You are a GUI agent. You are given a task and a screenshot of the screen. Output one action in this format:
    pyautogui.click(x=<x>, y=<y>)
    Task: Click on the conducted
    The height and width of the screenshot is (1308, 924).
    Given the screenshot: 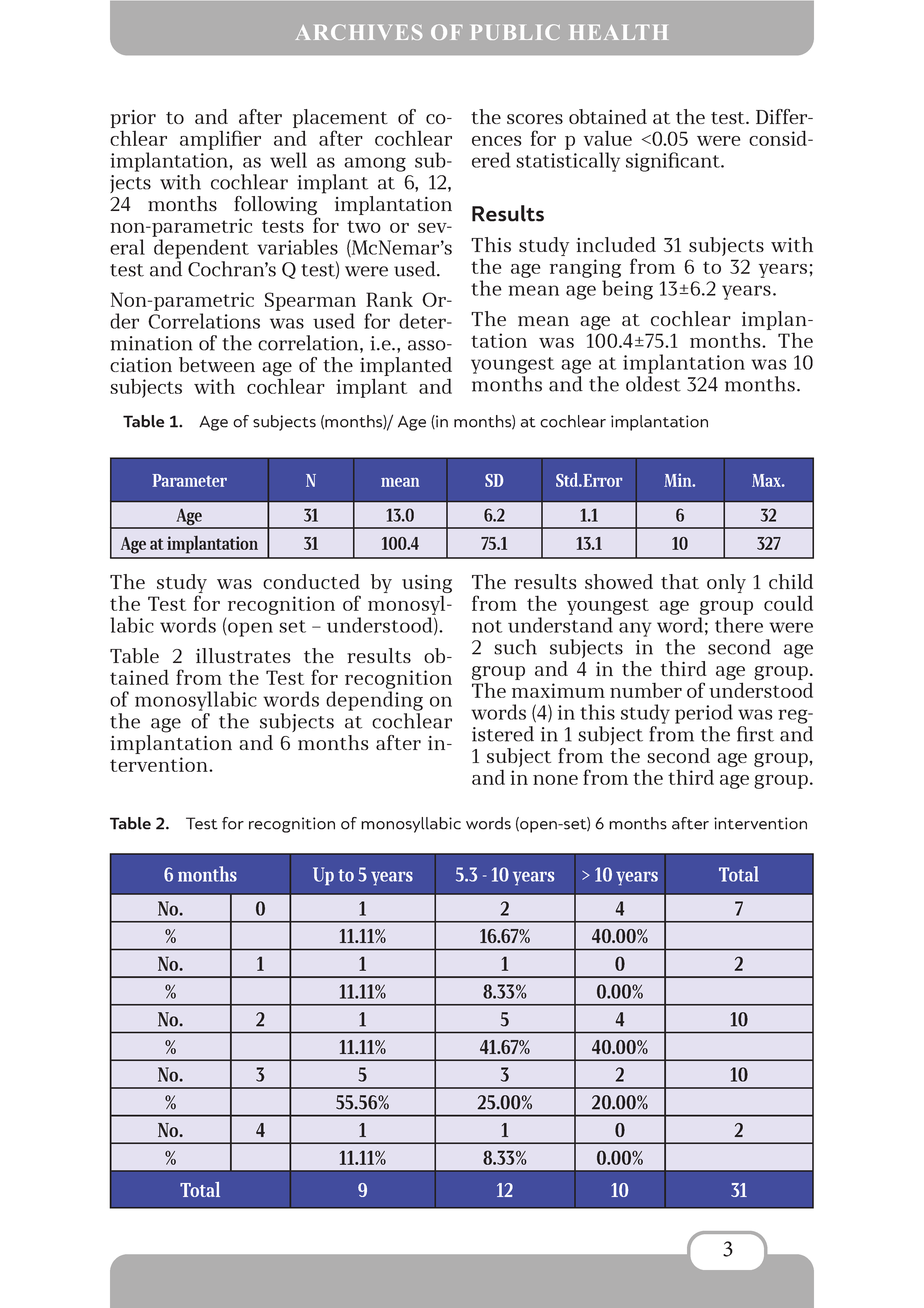 What is the action you would take?
    pyautogui.click(x=311, y=581)
